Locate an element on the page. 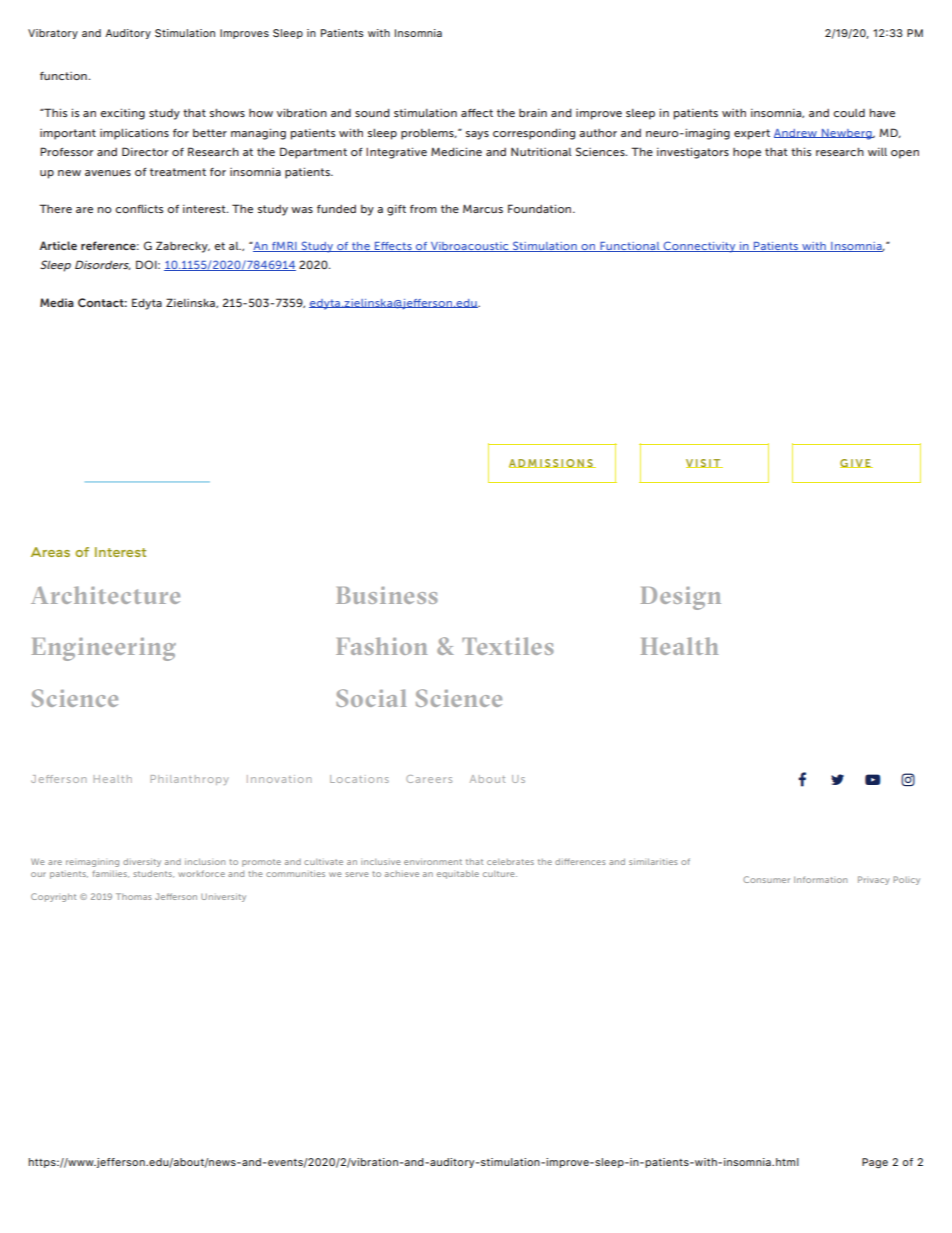 The image size is (952, 1233). GIVE is located at coordinates (856, 463).
